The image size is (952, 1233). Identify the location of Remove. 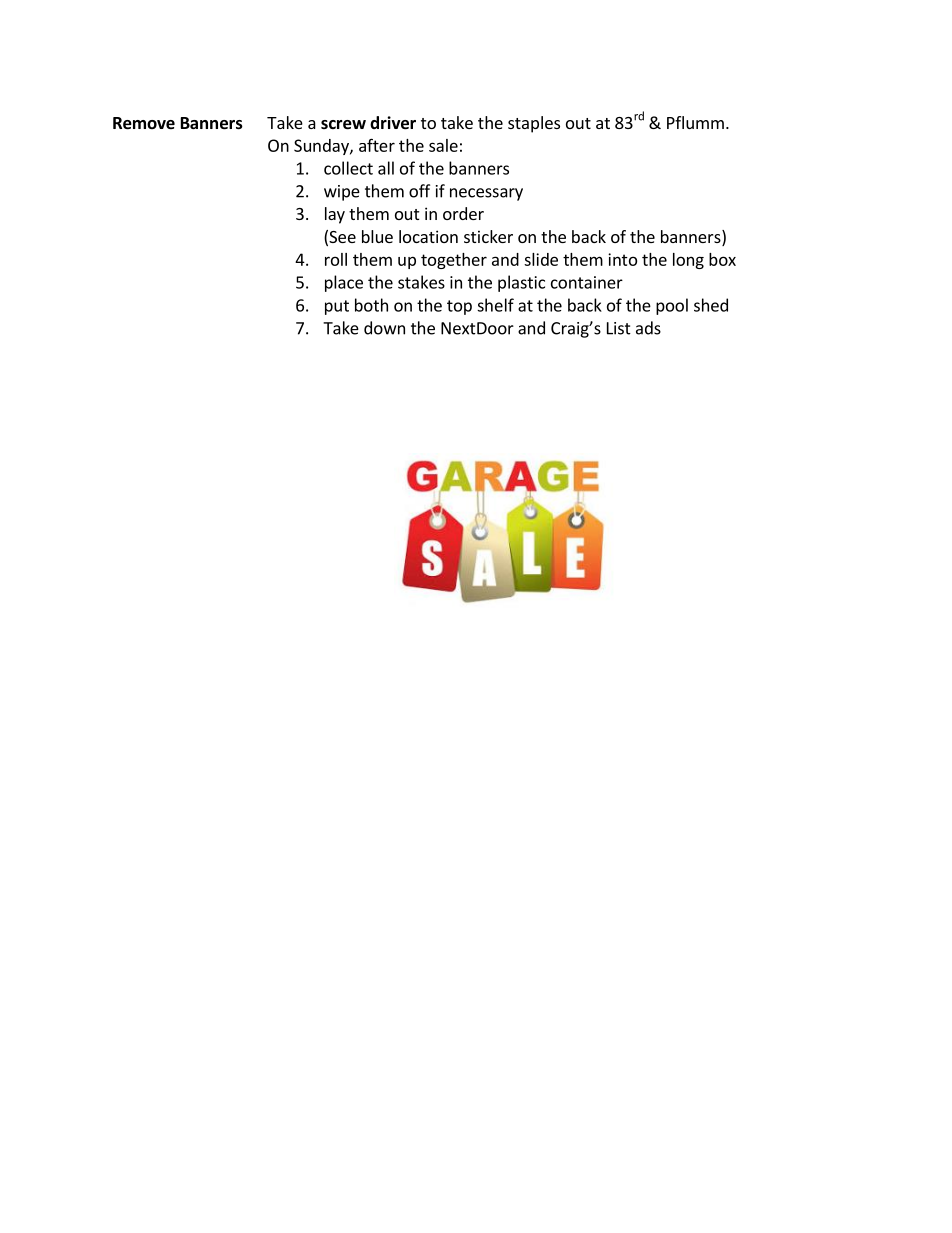
(144, 123).
